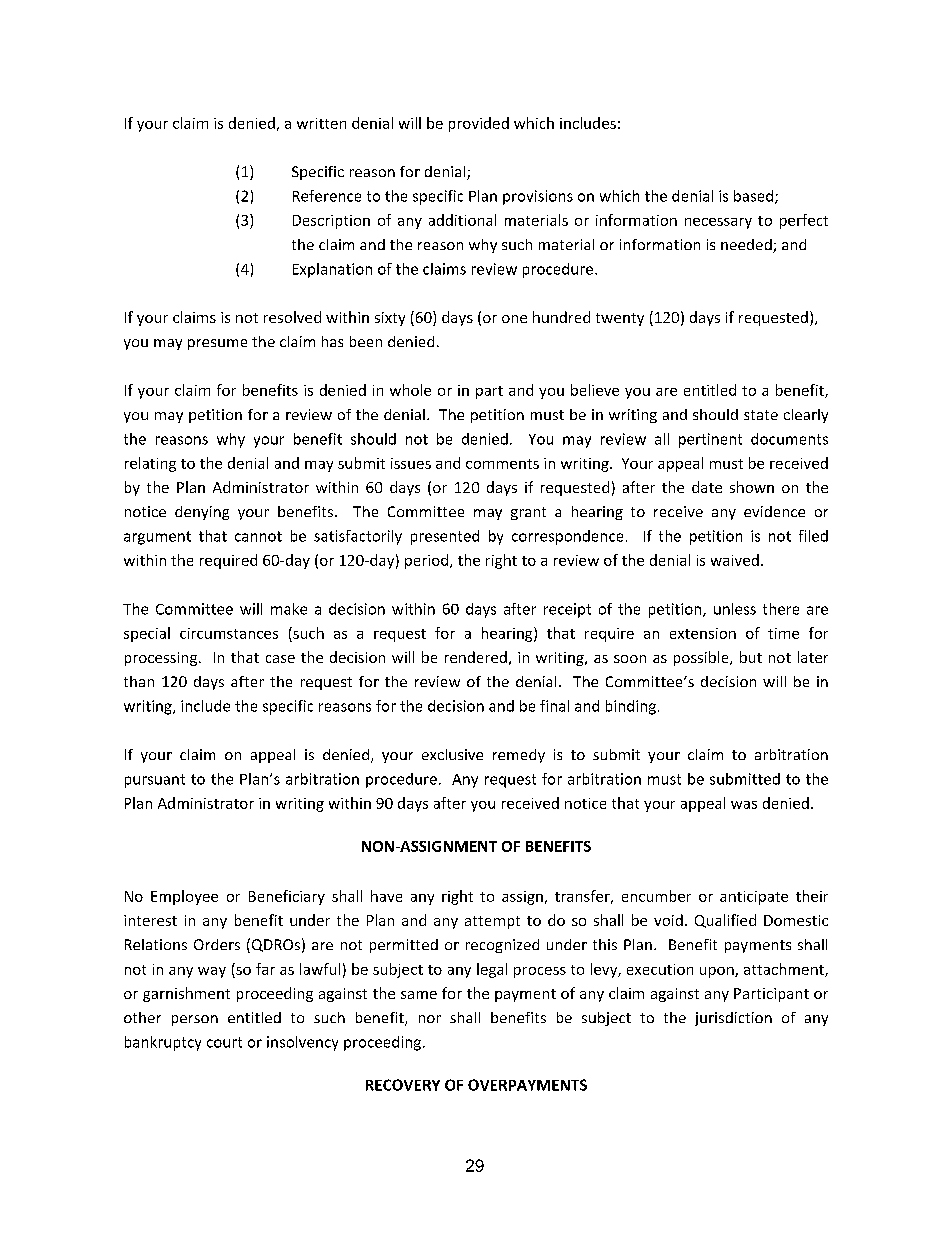  I want to click on case, so click(280, 659).
